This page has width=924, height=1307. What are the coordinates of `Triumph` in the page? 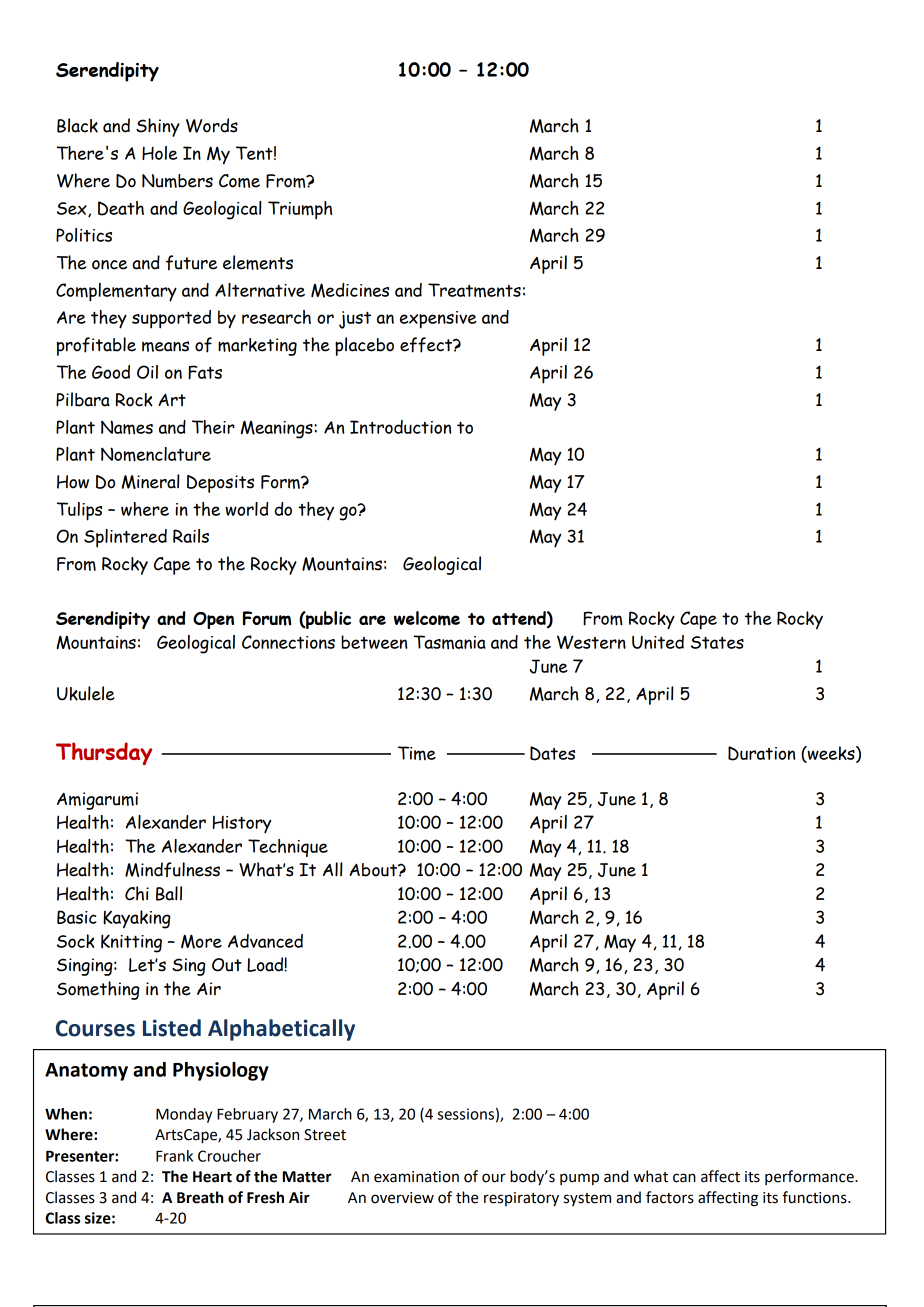 It's located at (300, 210).
